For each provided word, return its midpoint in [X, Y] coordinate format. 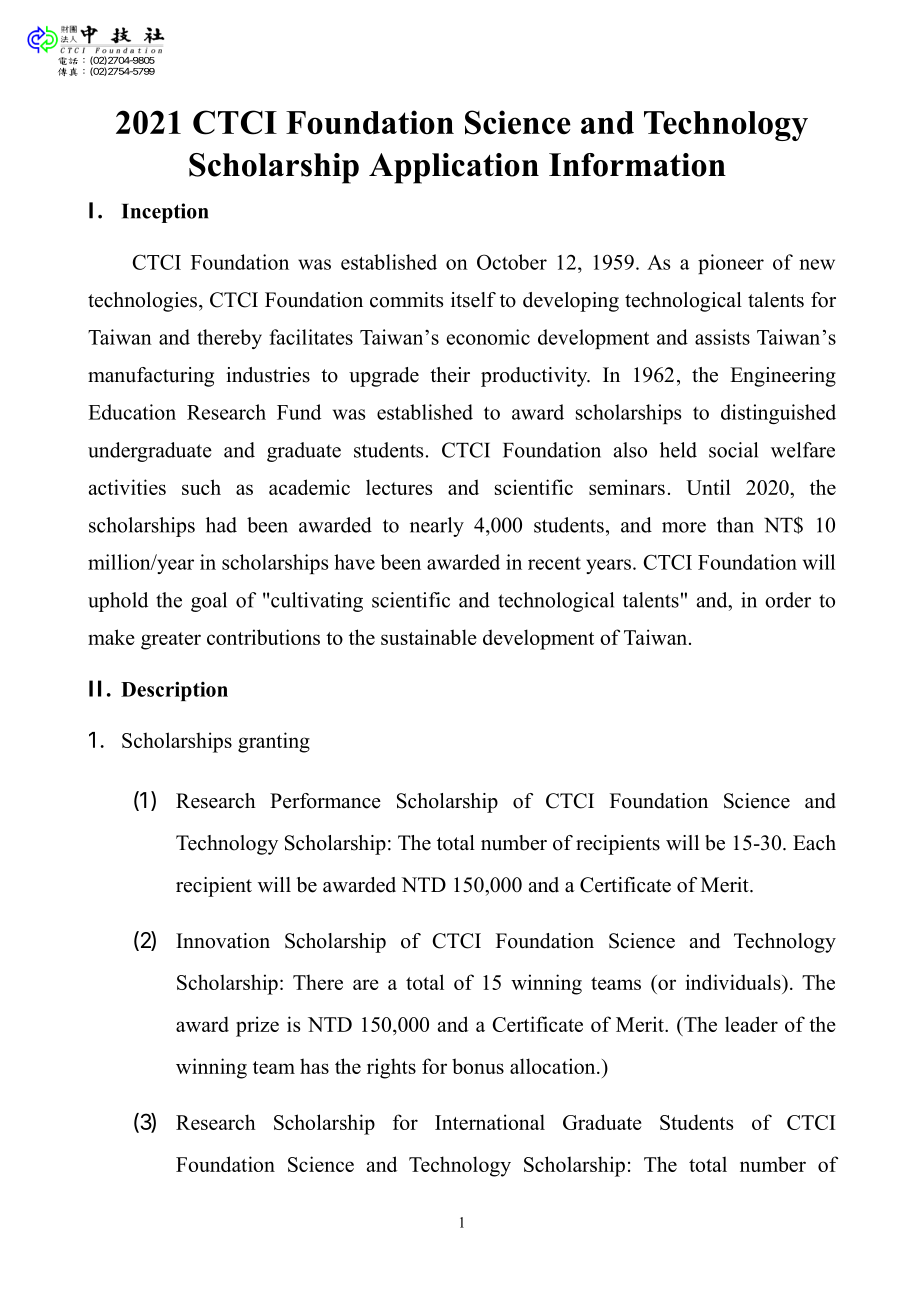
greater [171, 641]
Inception [165, 213]
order [788, 600]
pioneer [731, 264]
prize [257, 1026]
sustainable [429, 637]
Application [454, 168]
